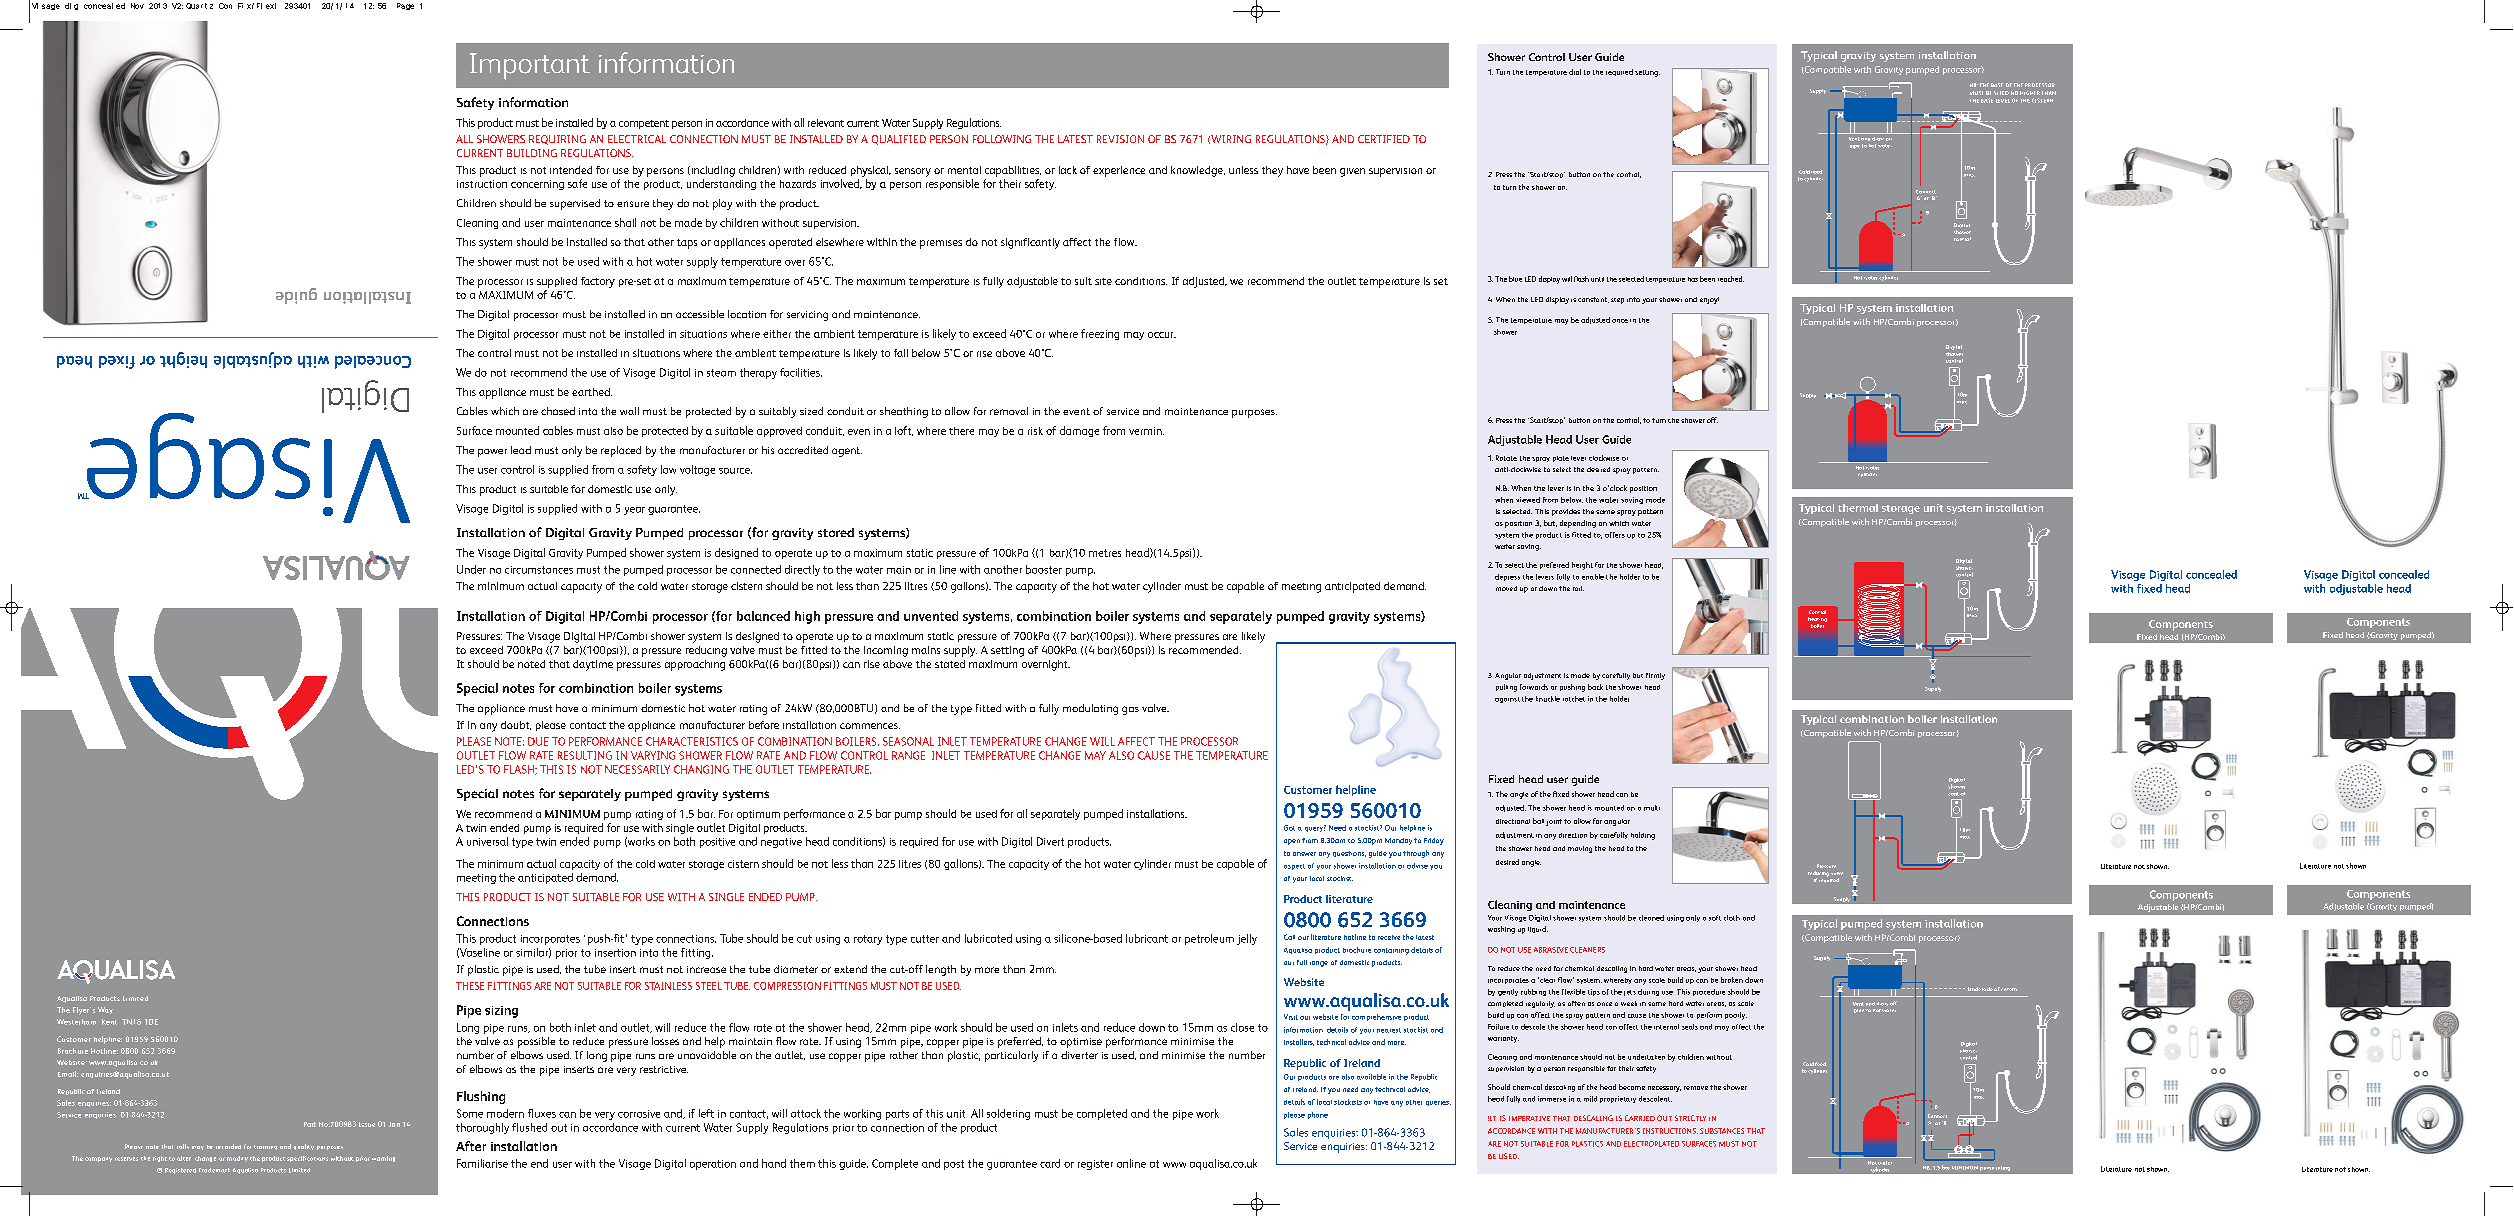  Describe the element at coordinates (1709, 300) in the document. I see `enjoy` at that location.
